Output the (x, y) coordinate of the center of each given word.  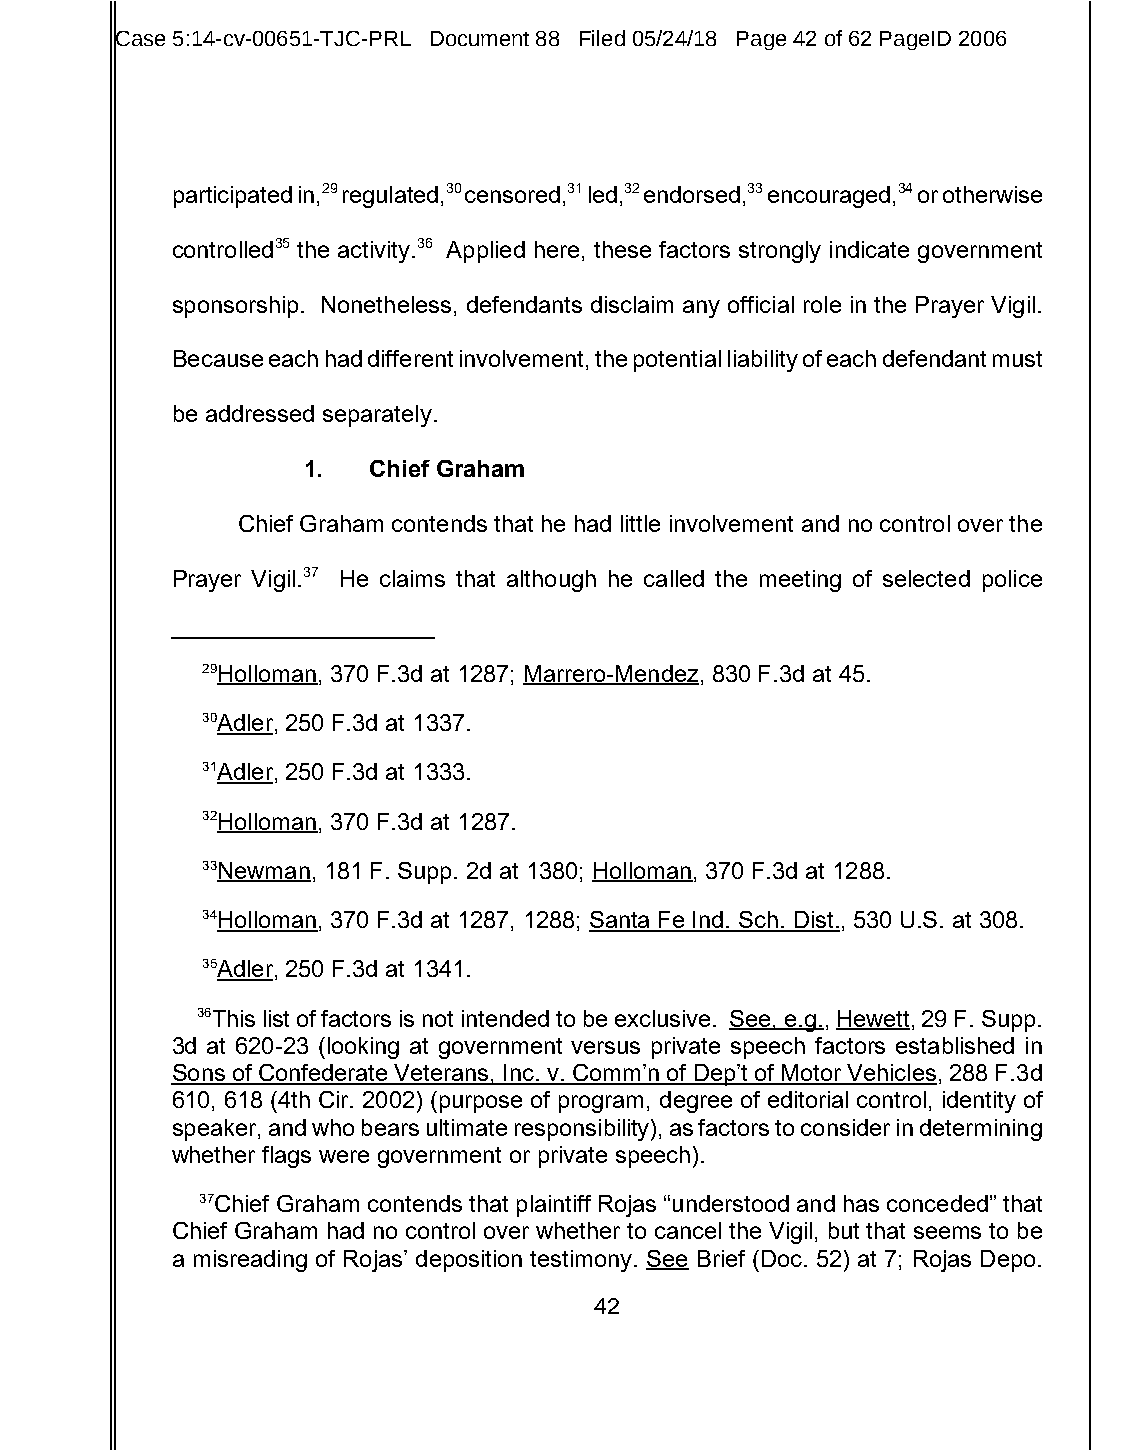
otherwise (992, 194)
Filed (602, 38)
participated (233, 197)
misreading (250, 1261)
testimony (582, 1261)
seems (947, 1232)
